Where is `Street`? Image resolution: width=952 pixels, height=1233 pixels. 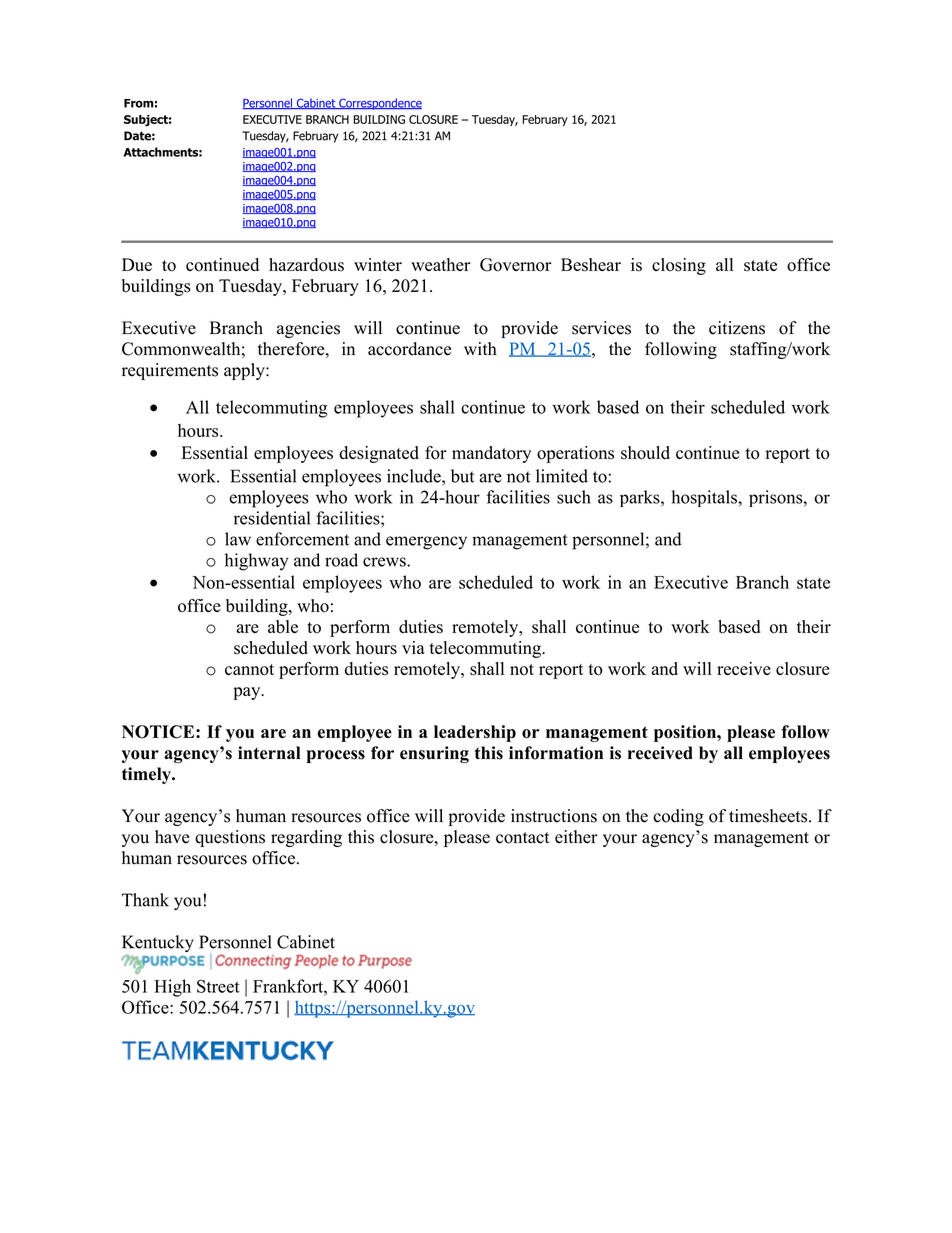 Street is located at coordinates (218, 986).
